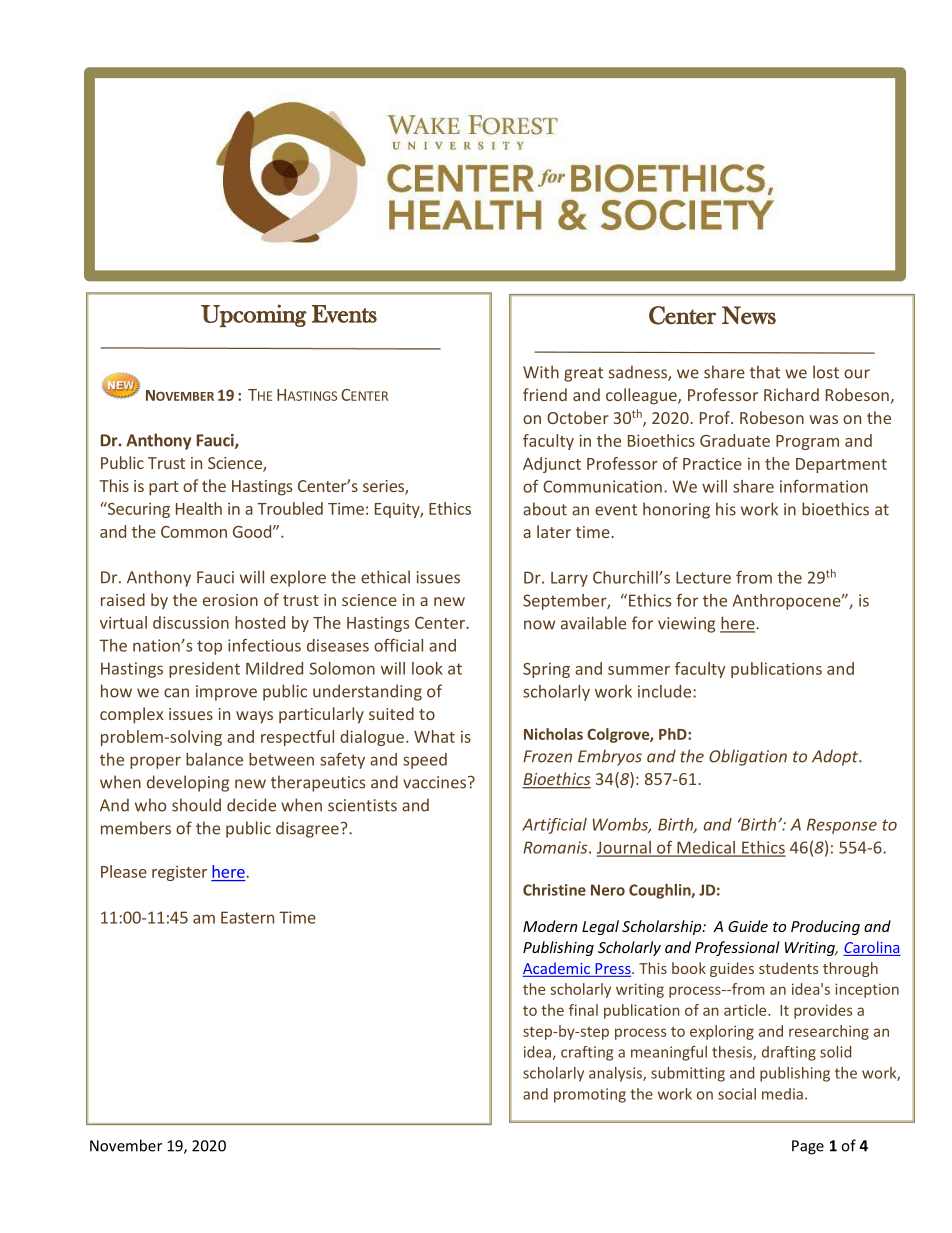 Image resolution: width=952 pixels, height=1233 pixels. I want to click on News, so click(749, 315).
